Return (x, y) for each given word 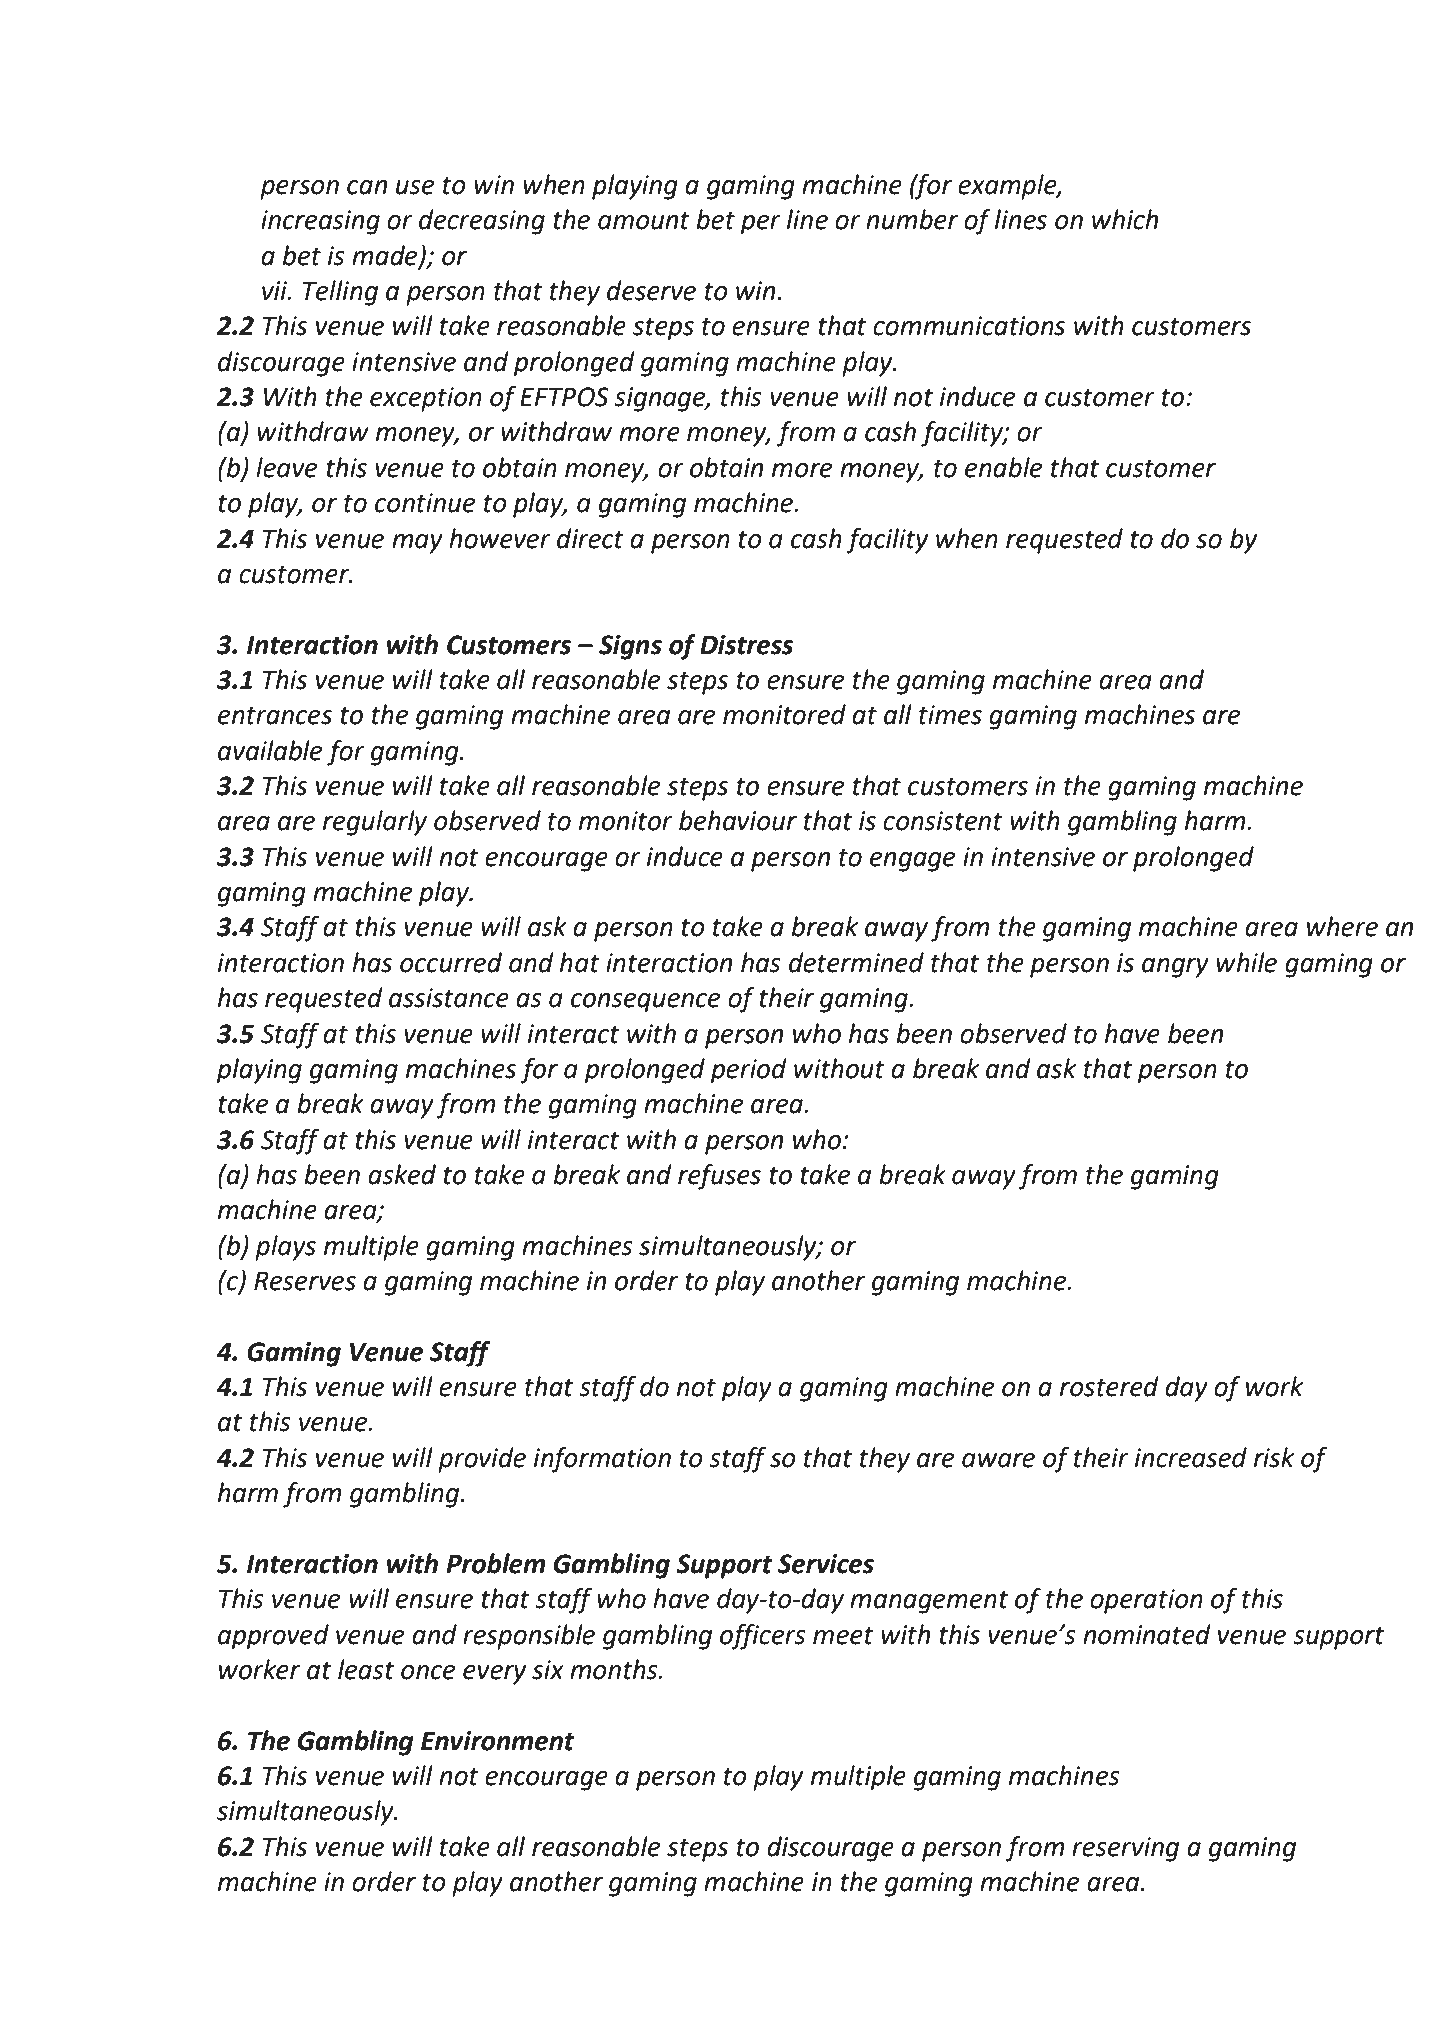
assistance (449, 998)
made (386, 256)
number (912, 219)
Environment (498, 1741)
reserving (1125, 1849)
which (1125, 219)
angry (1175, 968)
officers (763, 1637)
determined (856, 962)
